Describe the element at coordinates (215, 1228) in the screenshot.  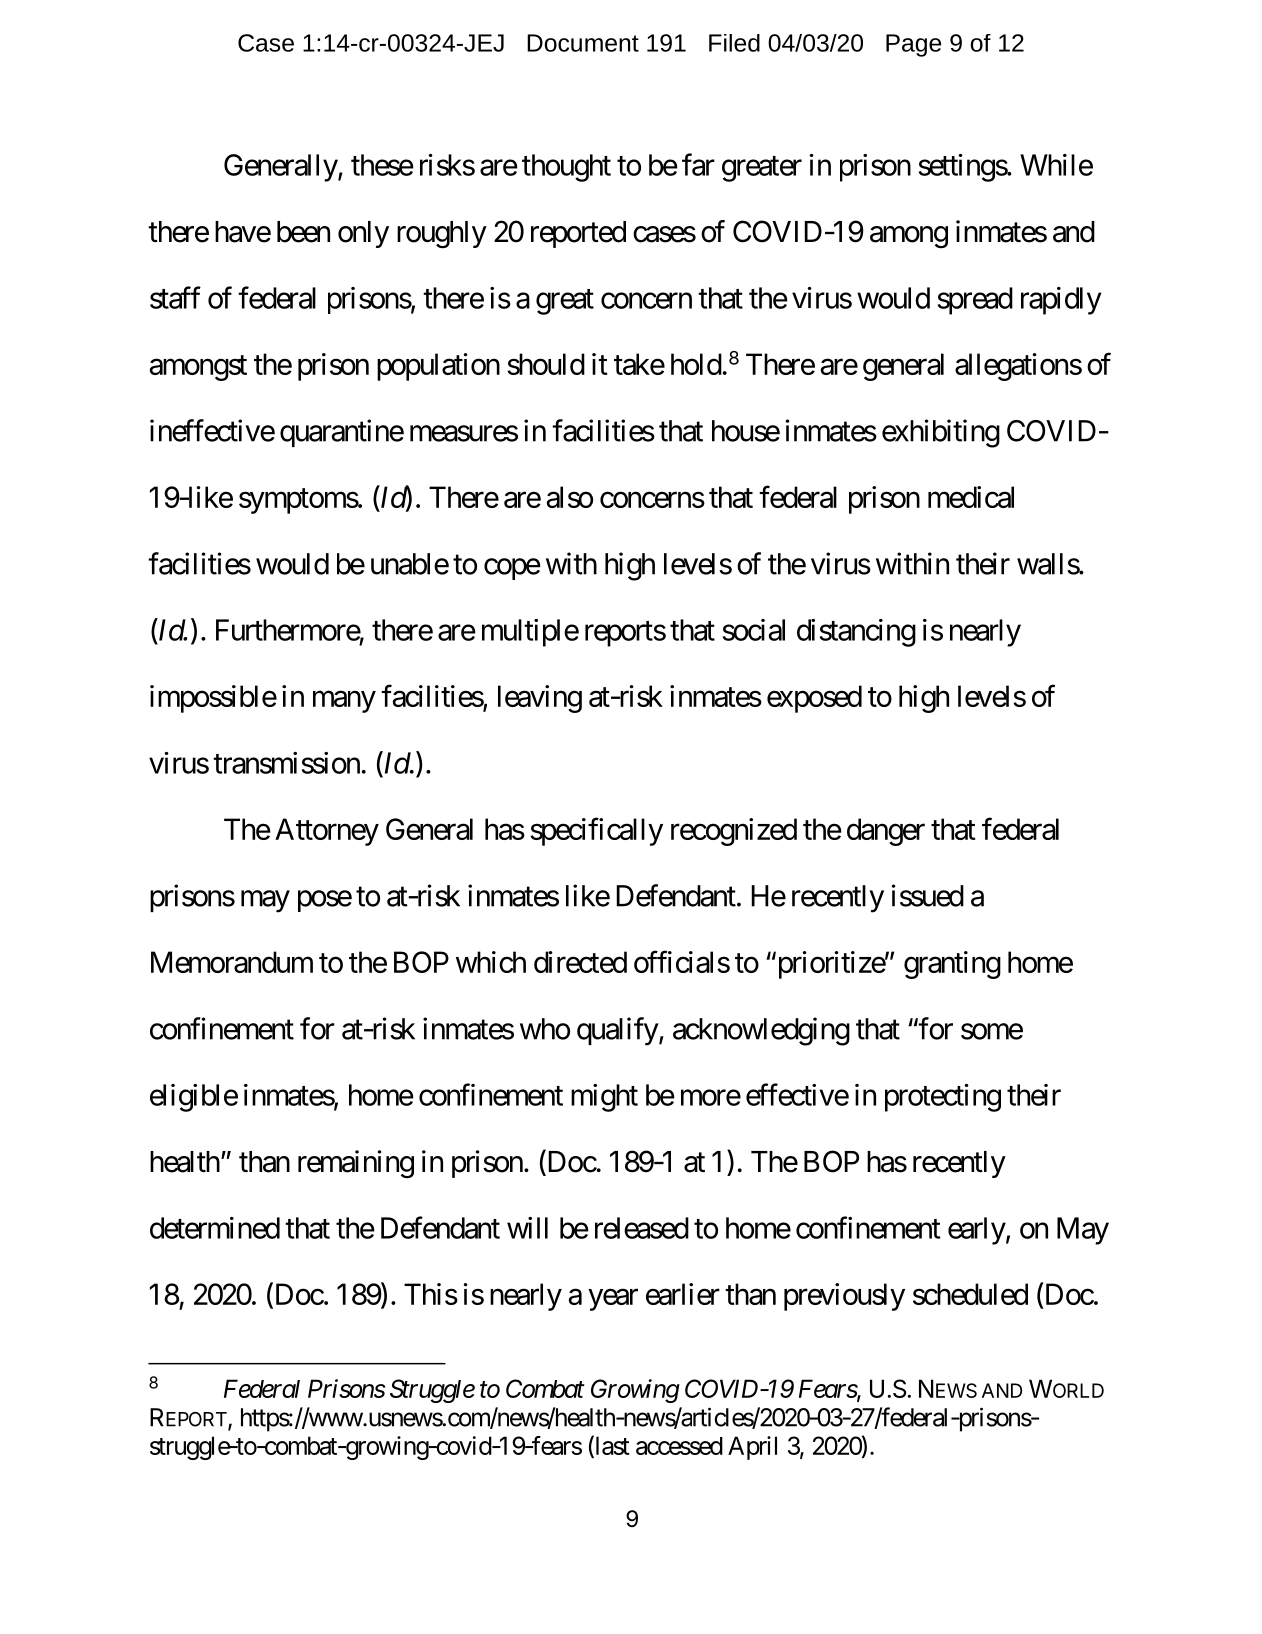
I see `determined` at that location.
